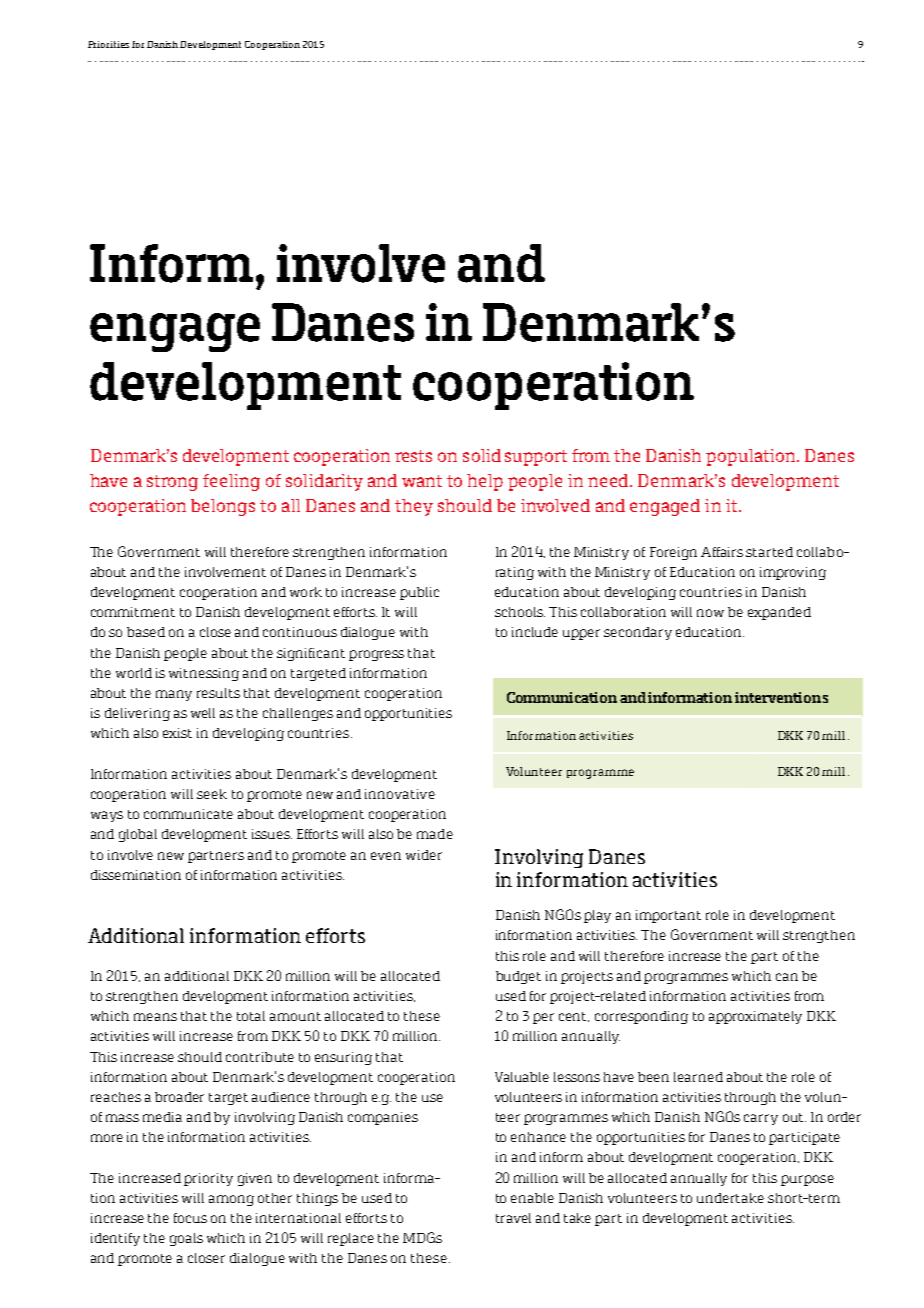 Image resolution: width=924 pixels, height=1308 pixels. Describe the element at coordinates (610, 480) in the image. I see `need` at that location.
